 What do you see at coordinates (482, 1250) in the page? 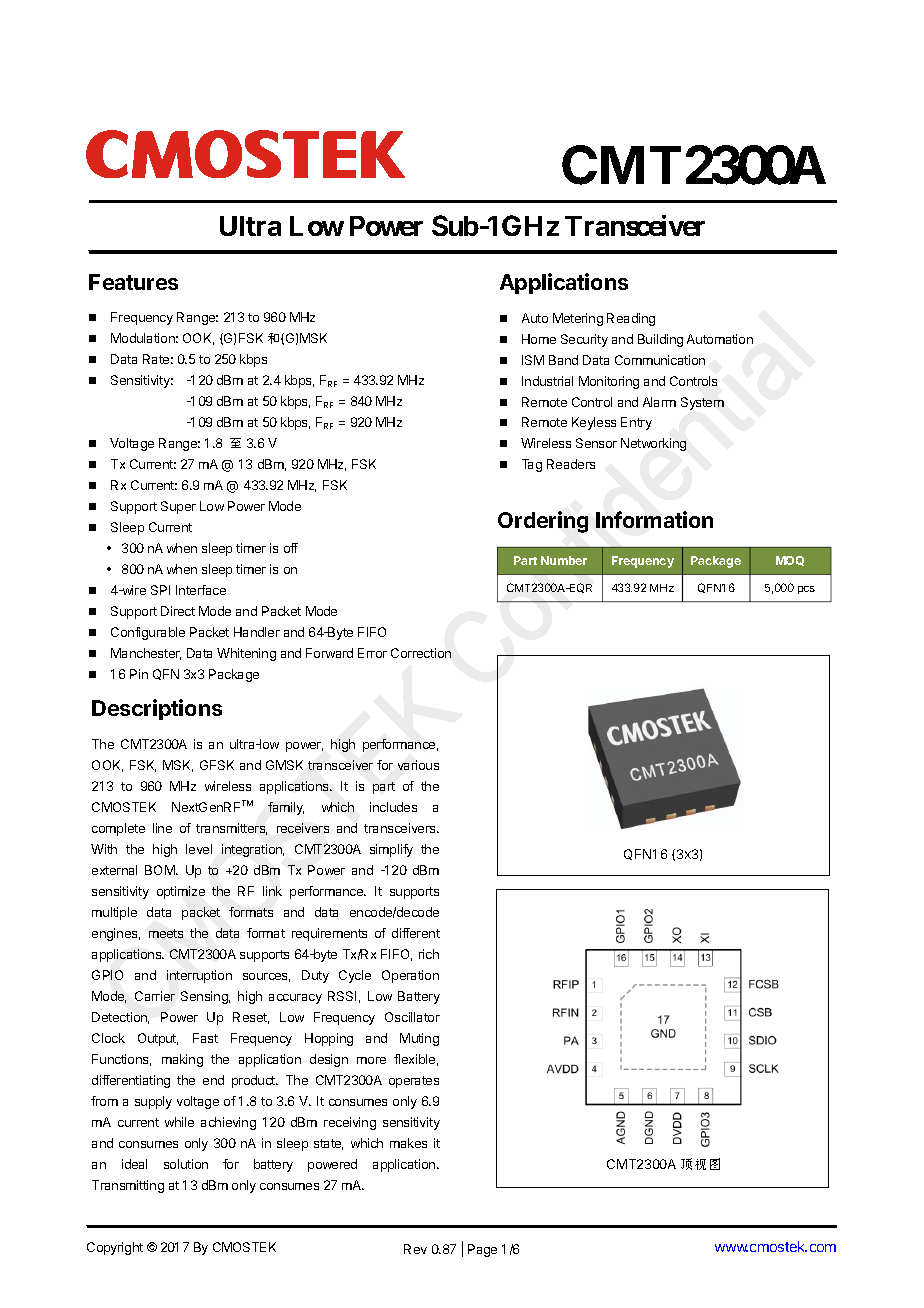
I see `Page` at bounding box center [482, 1250].
